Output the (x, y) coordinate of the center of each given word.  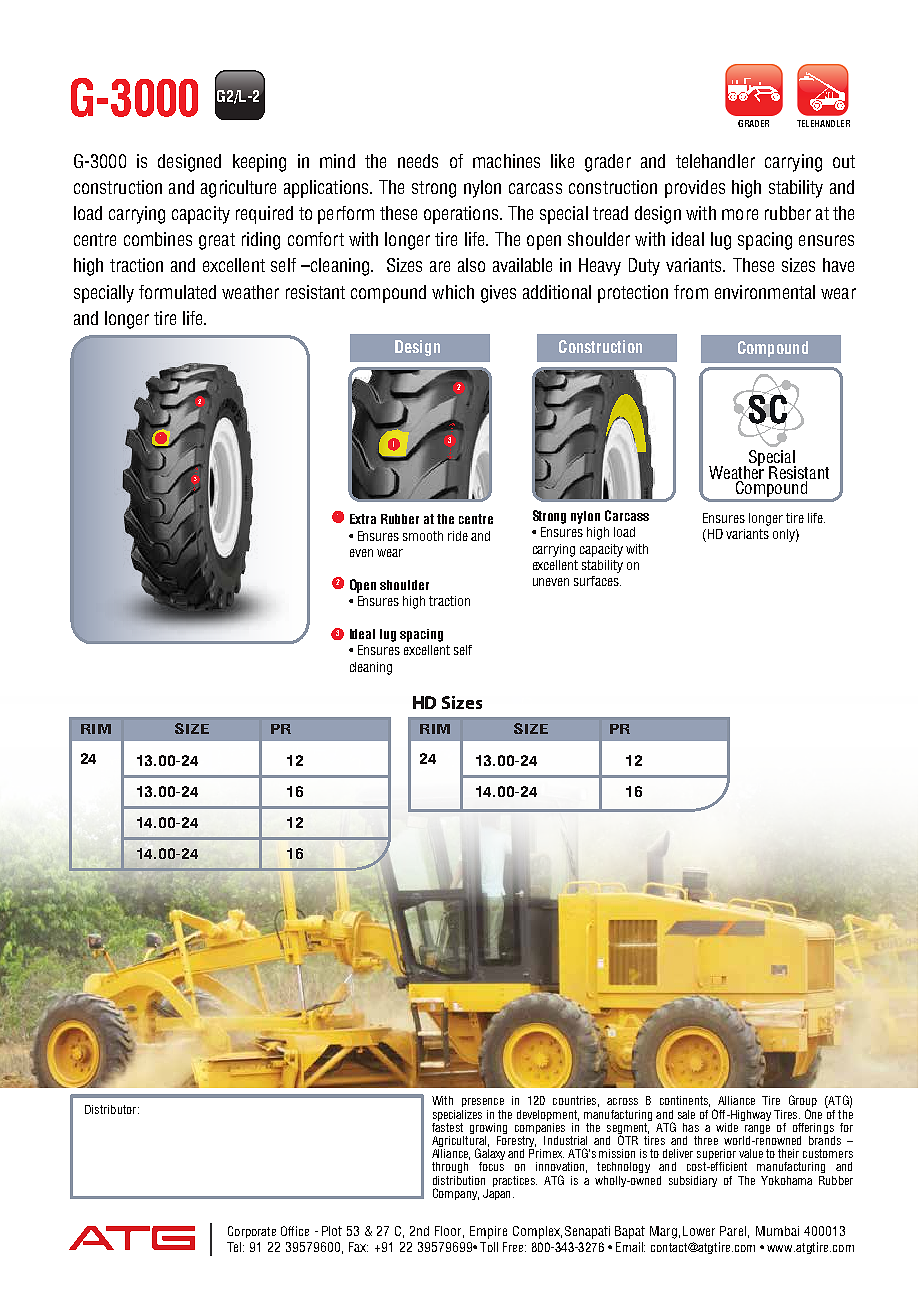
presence (483, 1102)
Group (803, 1102)
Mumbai (777, 1231)
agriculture (238, 189)
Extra (363, 519)
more (740, 214)
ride (458, 536)
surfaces (597, 581)
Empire (488, 1232)
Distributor (112, 1109)
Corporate (252, 1232)
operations (462, 215)
